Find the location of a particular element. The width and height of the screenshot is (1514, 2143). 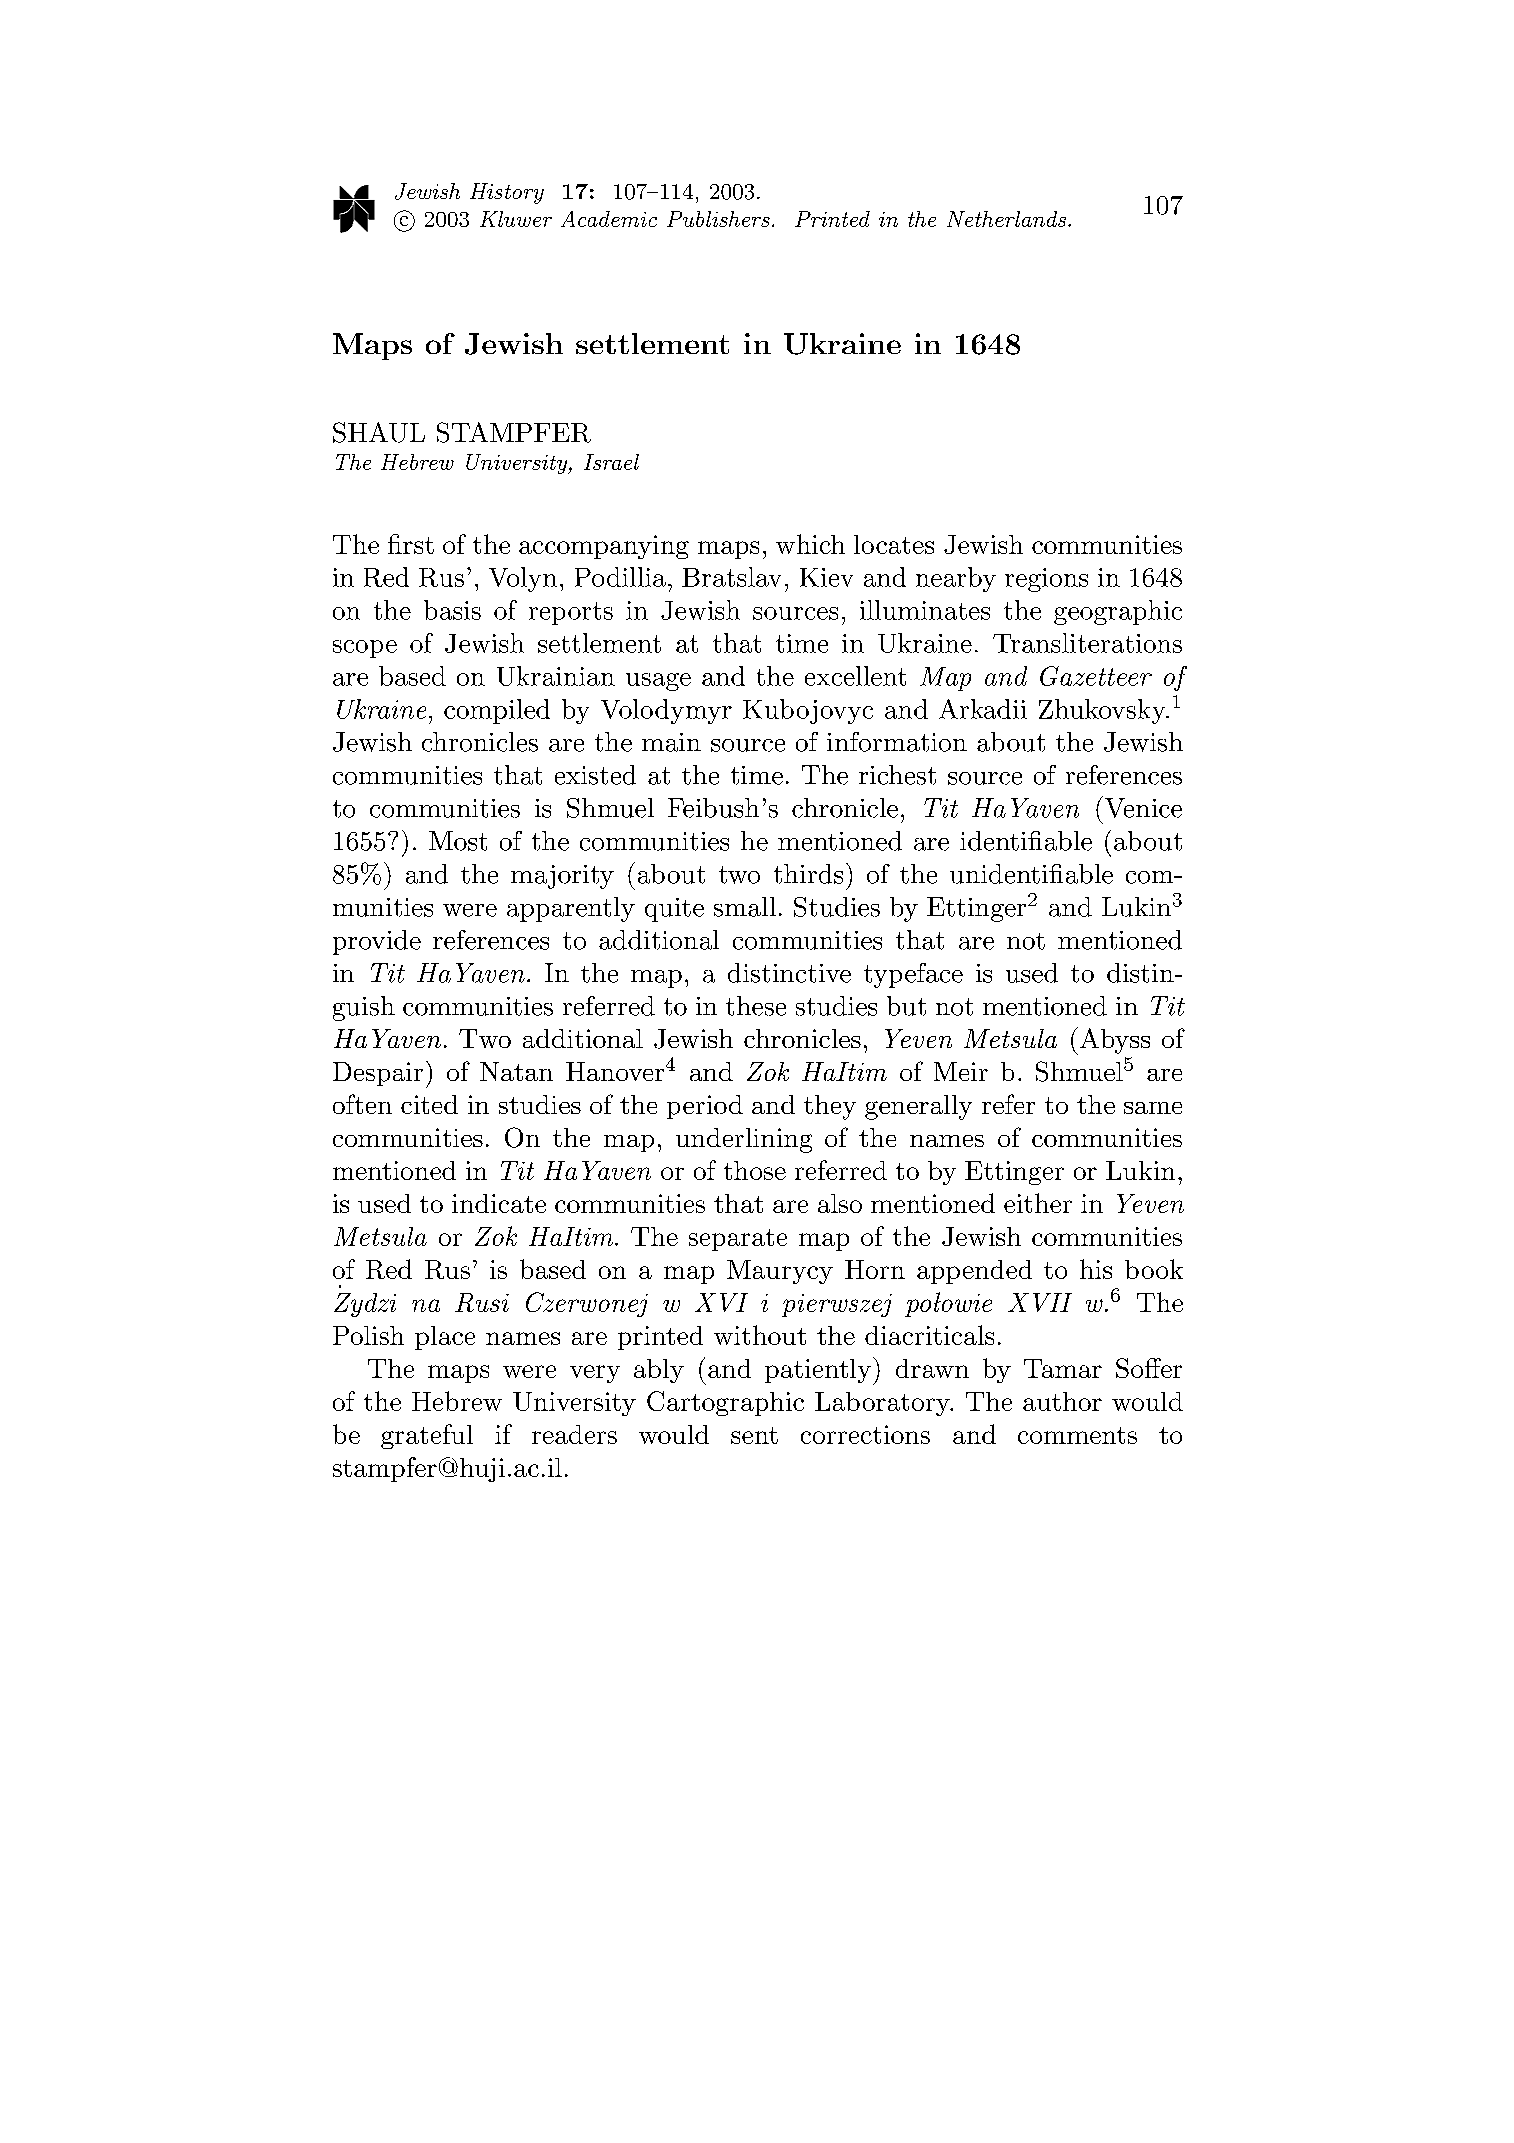

regions is located at coordinates (1046, 580).
